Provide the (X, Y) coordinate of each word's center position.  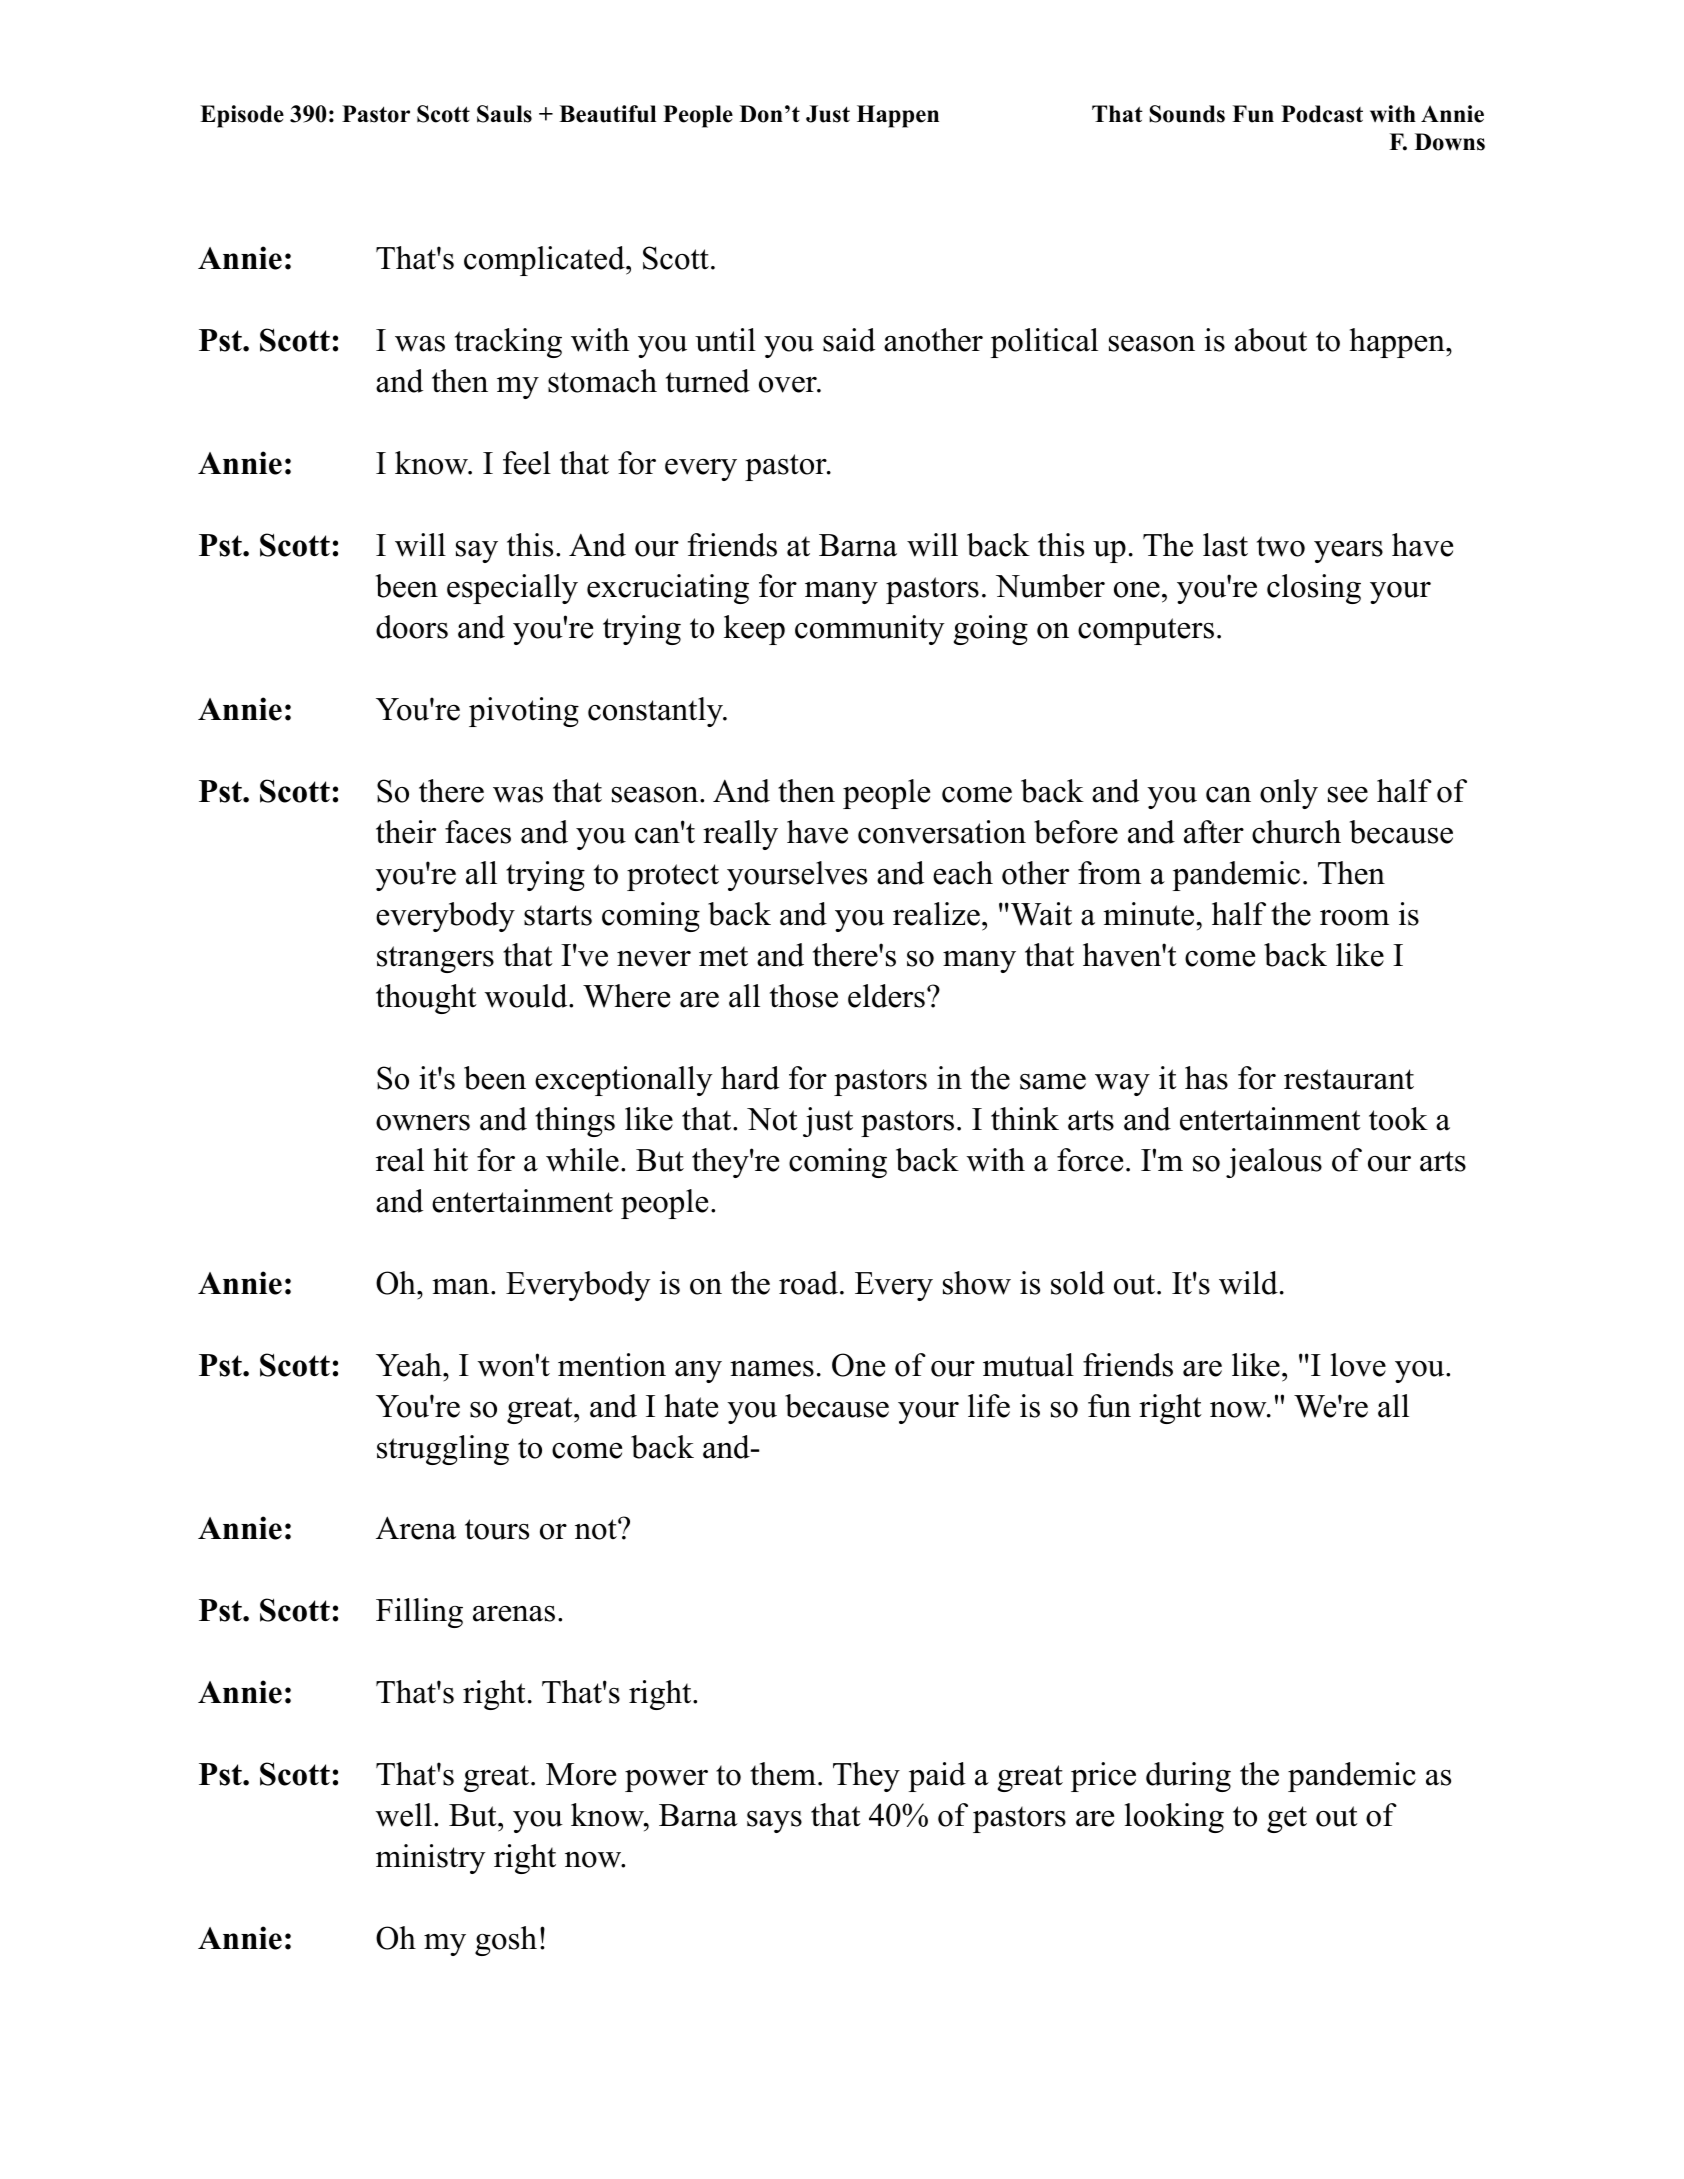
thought (426, 999)
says (774, 1822)
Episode (242, 116)
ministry (431, 1859)
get (1287, 1819)
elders (886, 996)
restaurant (1349, 1079)
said (849, 340)
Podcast (1322, 114)
